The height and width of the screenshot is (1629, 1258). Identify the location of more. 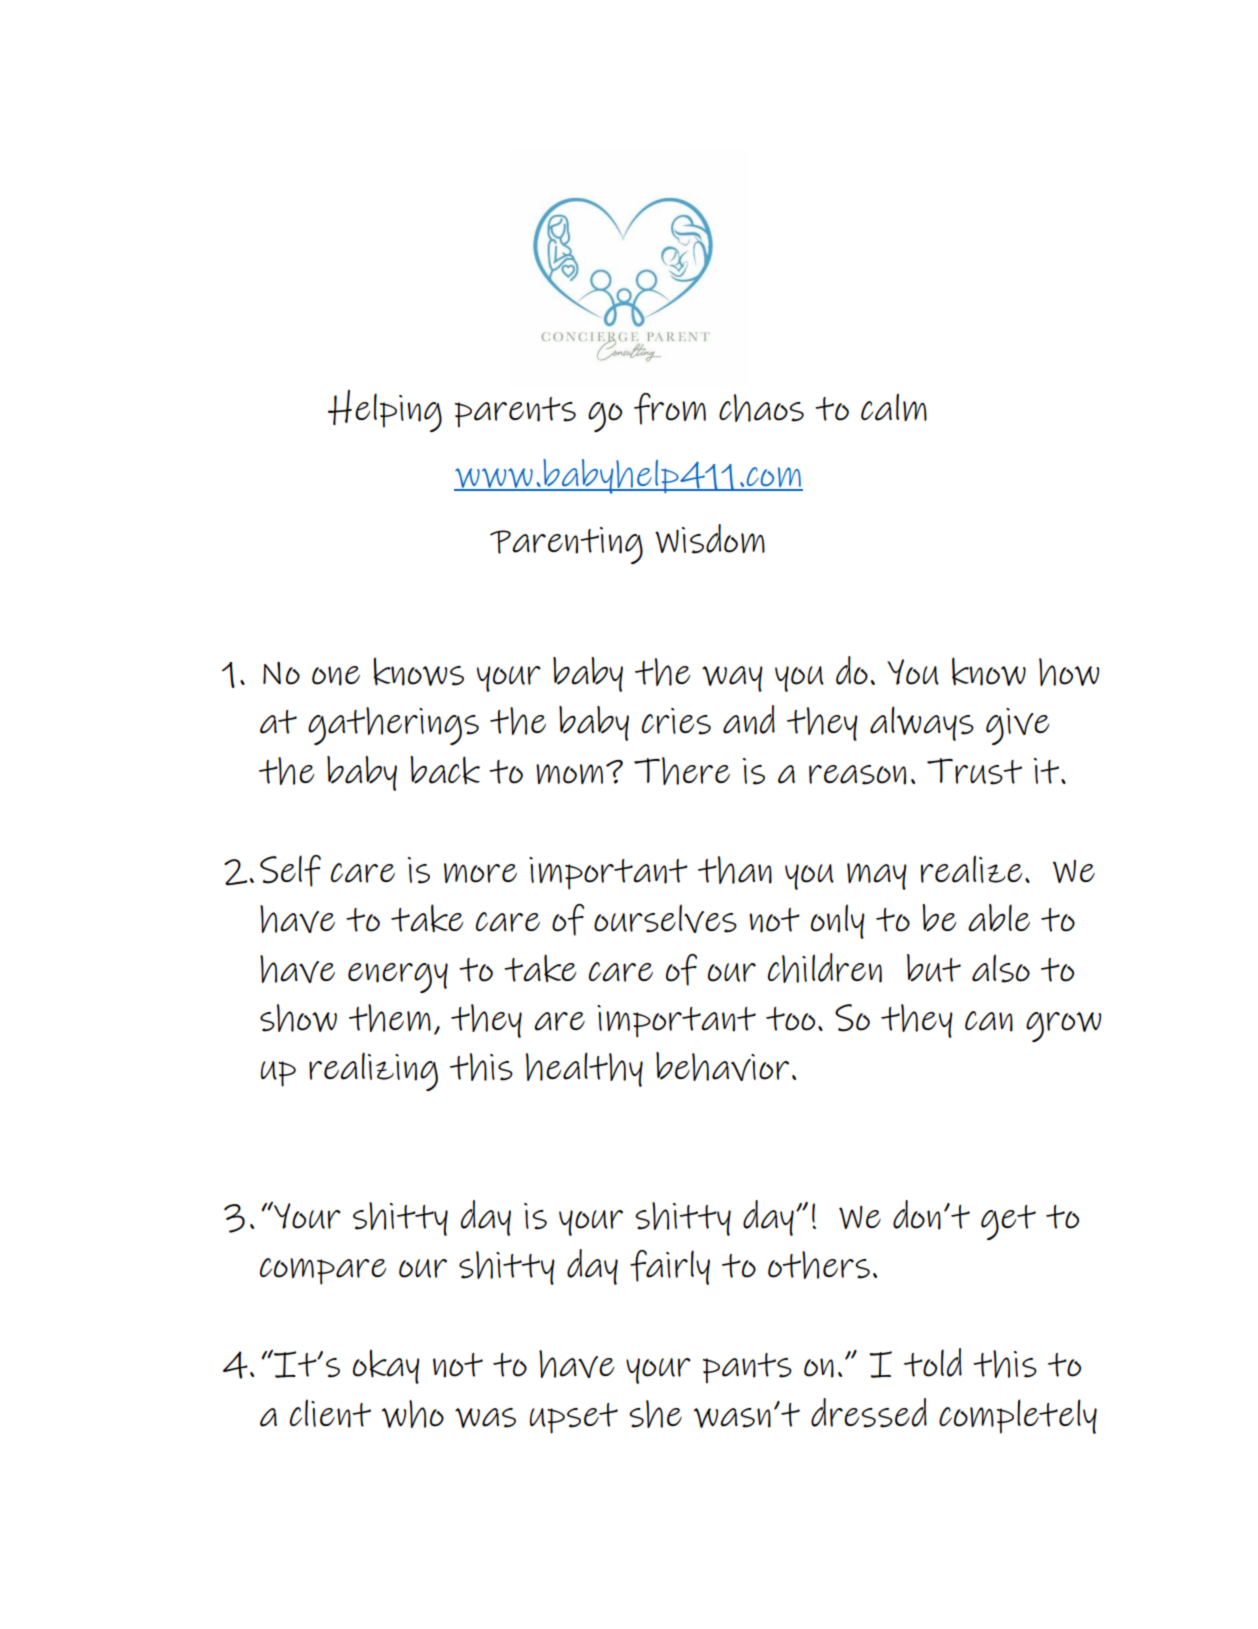
(480, 873).
